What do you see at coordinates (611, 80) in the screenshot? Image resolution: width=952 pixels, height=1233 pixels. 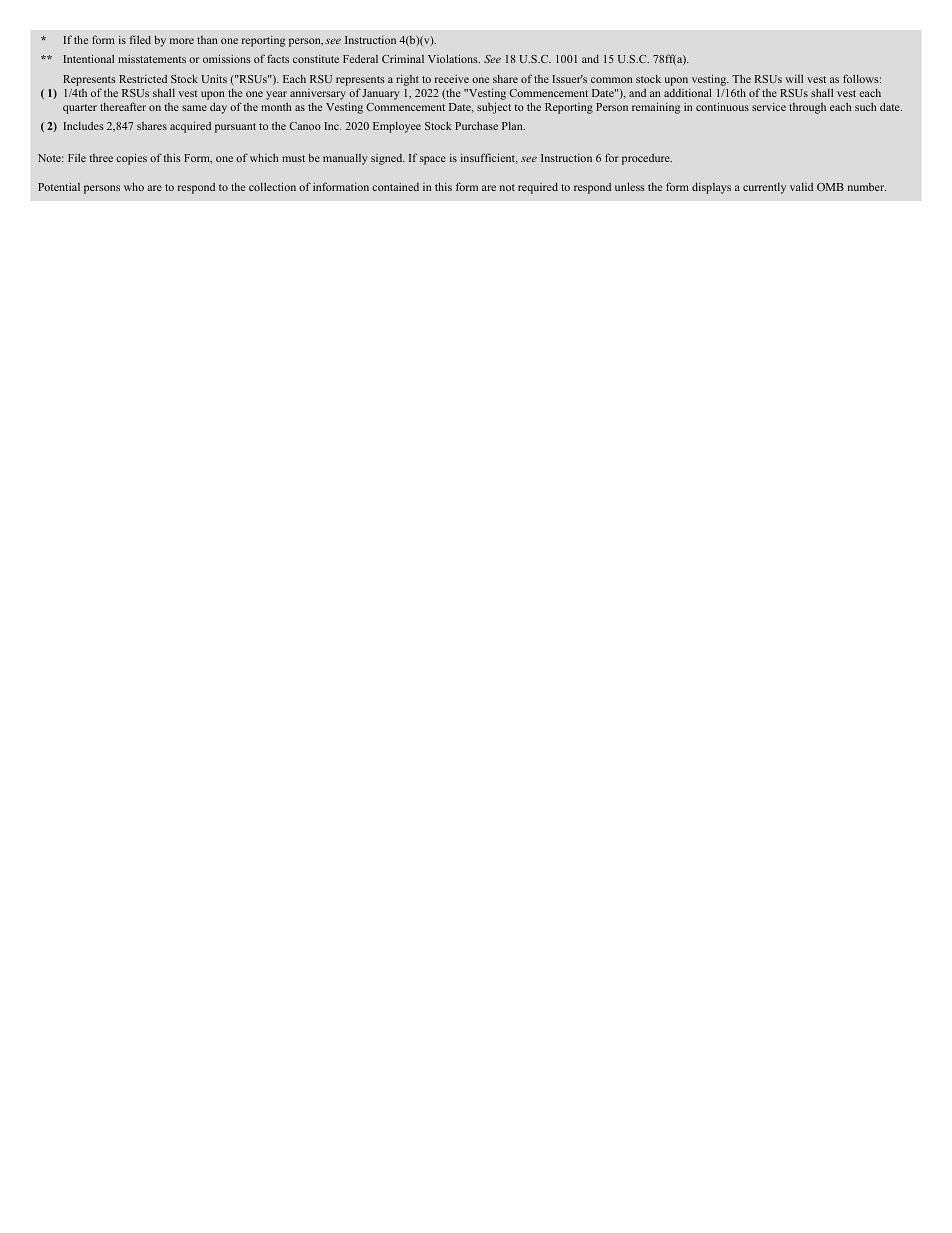 I see `common` at bounding box center [611, 80].
